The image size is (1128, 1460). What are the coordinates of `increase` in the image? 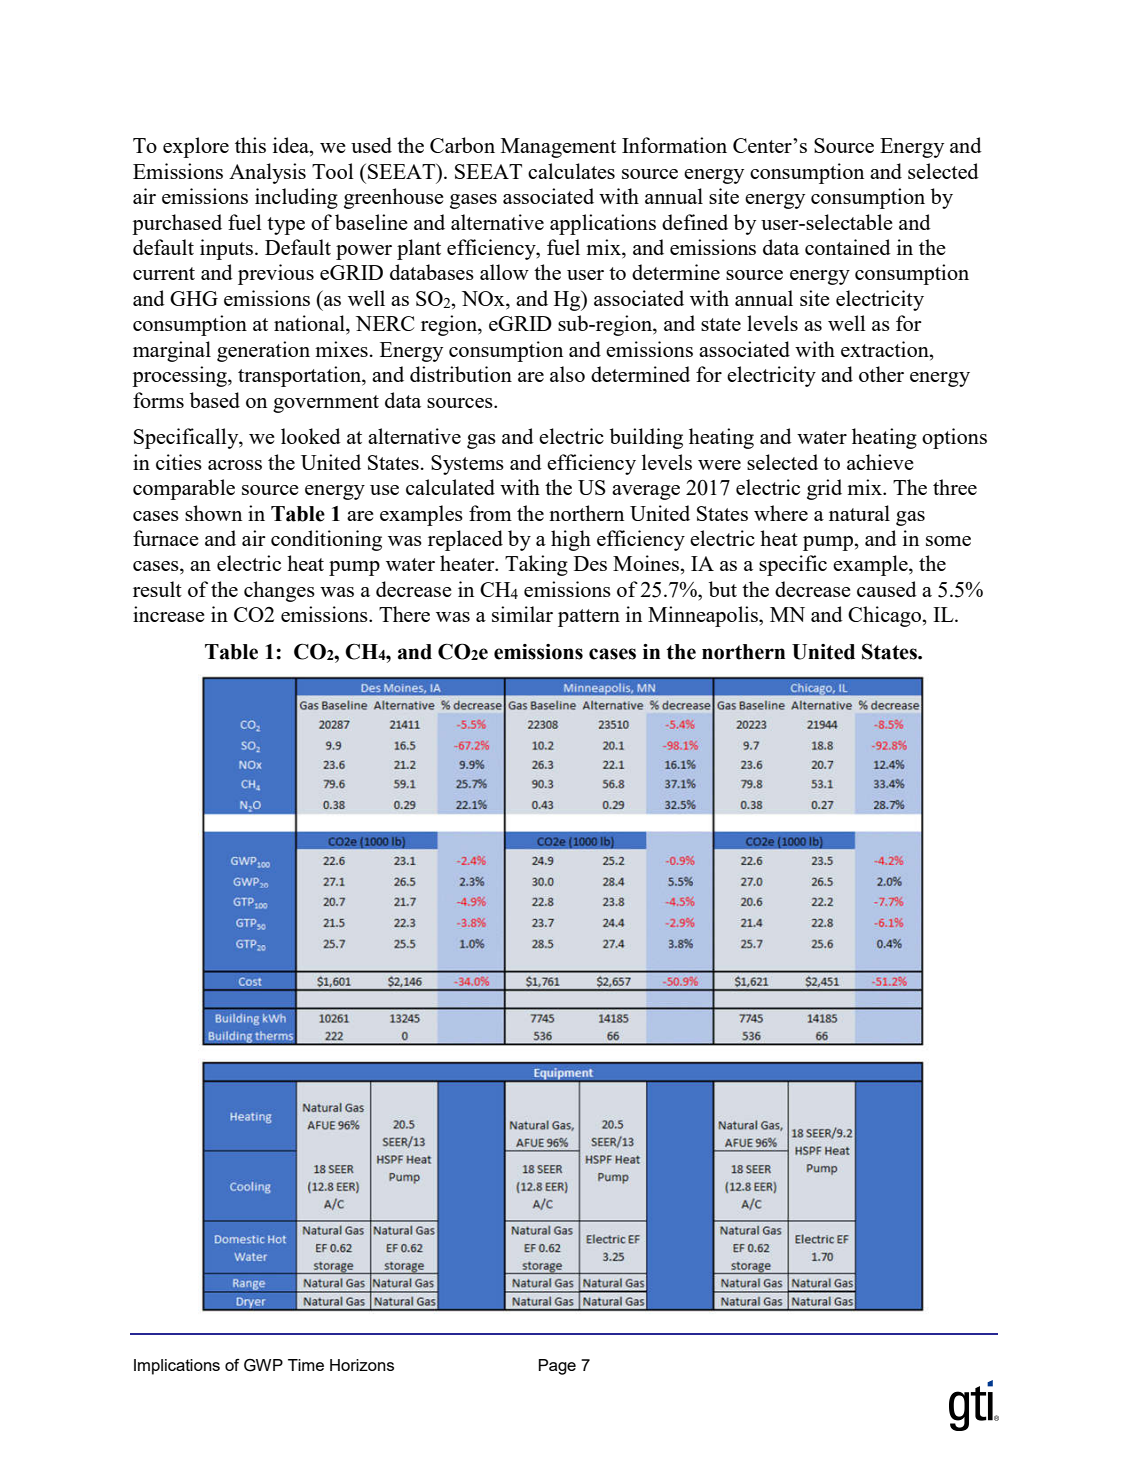 It's located at (169, 614).
